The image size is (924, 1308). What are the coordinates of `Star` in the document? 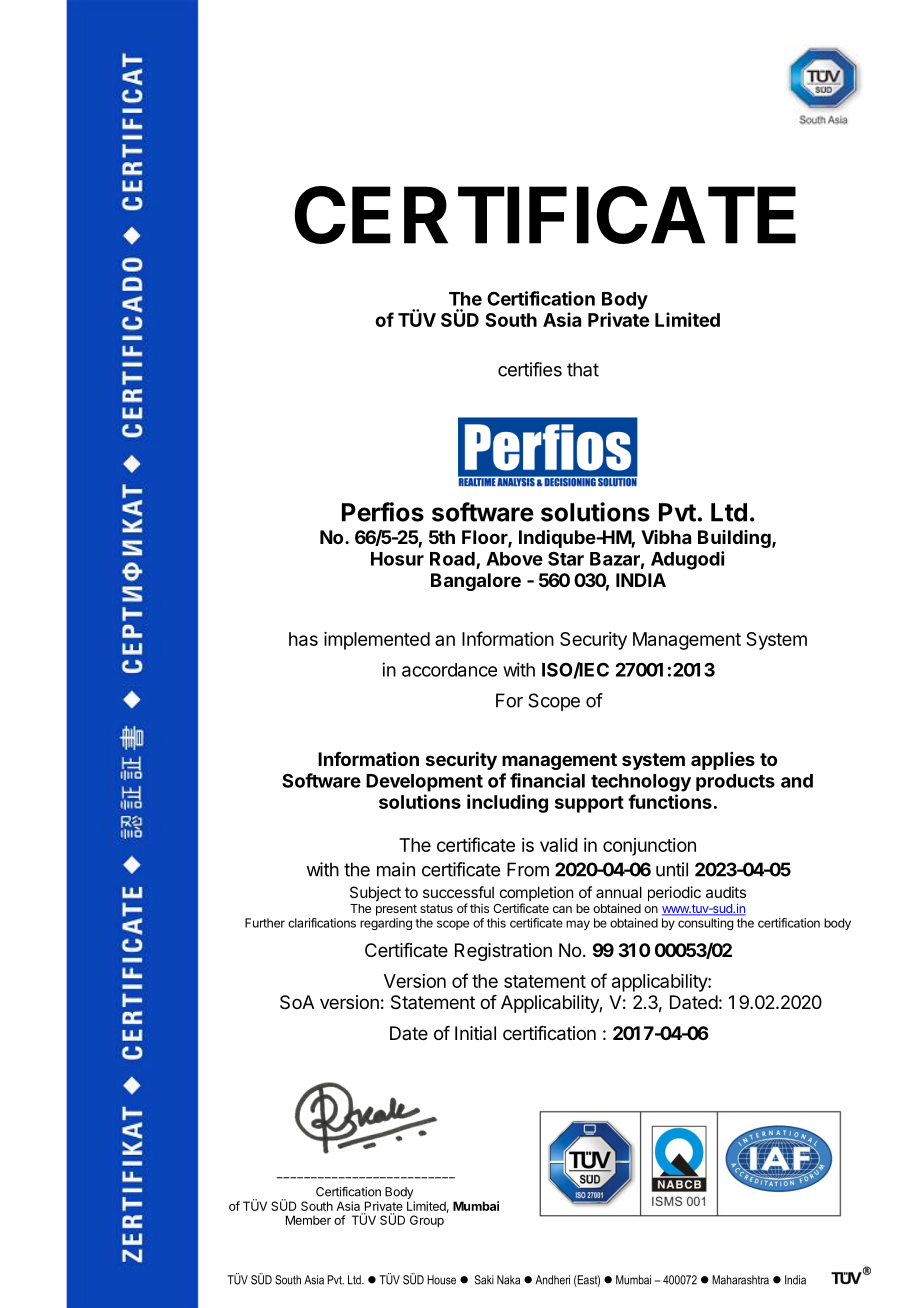 It's located at (566, 558).
